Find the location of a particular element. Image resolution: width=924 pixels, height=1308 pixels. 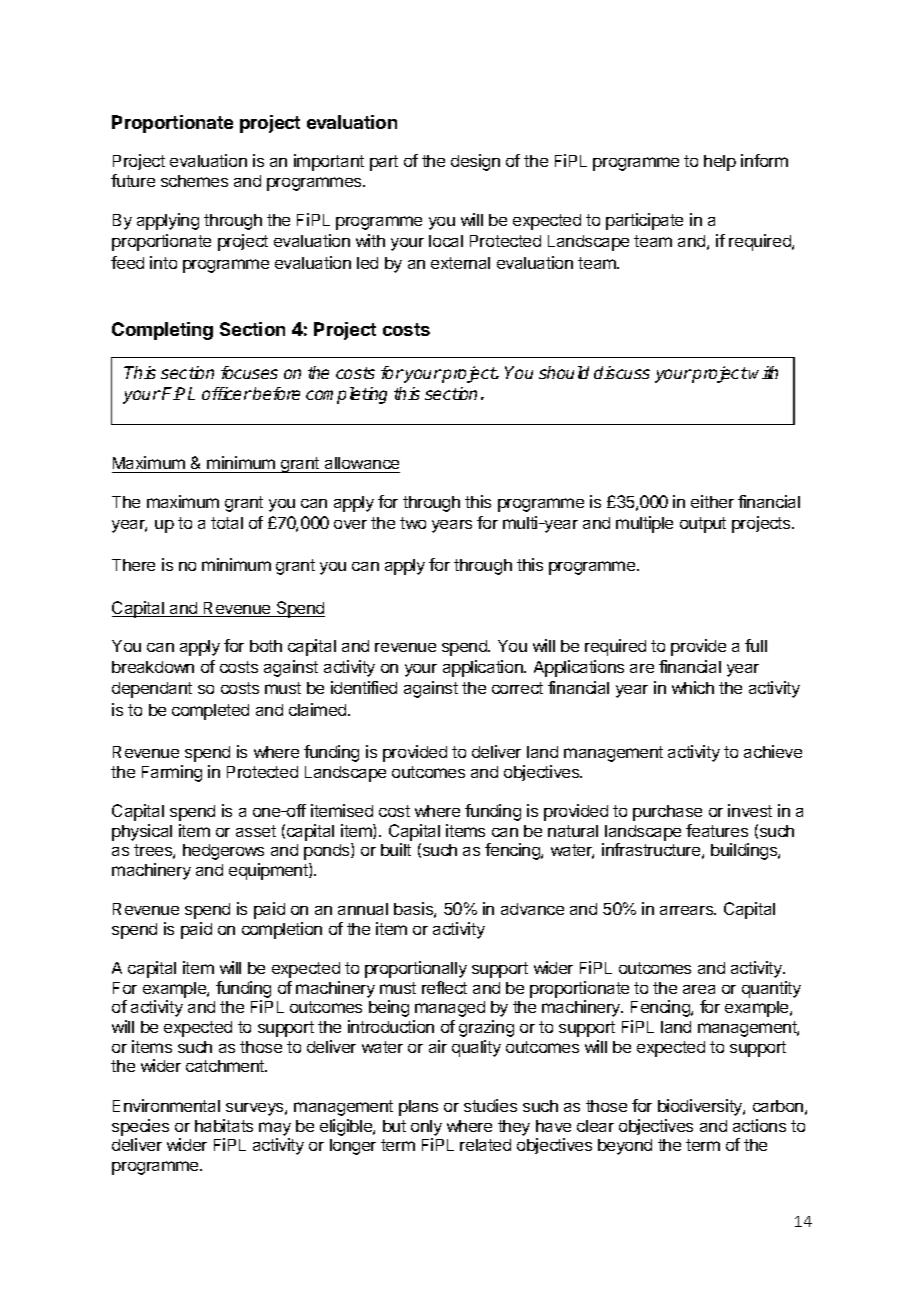

which is located at coordinates (693, 687).
